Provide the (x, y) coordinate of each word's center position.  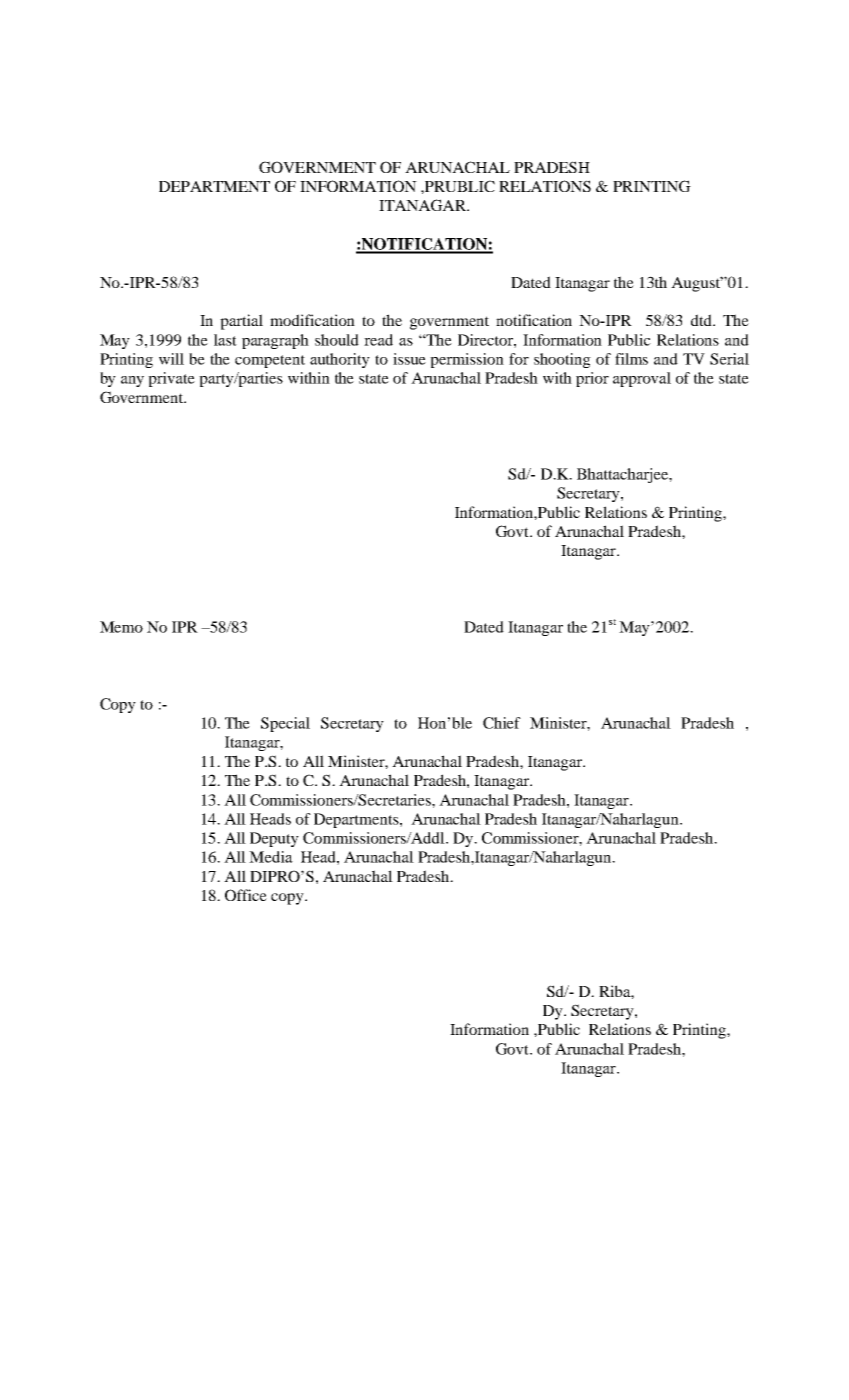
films (631, 359)
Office (246, 895)
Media (271, 857)
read (378, 340)
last (225, 340)
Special (285, 724)
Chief (502, 723)
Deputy (274, 839)
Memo (121, 627)
